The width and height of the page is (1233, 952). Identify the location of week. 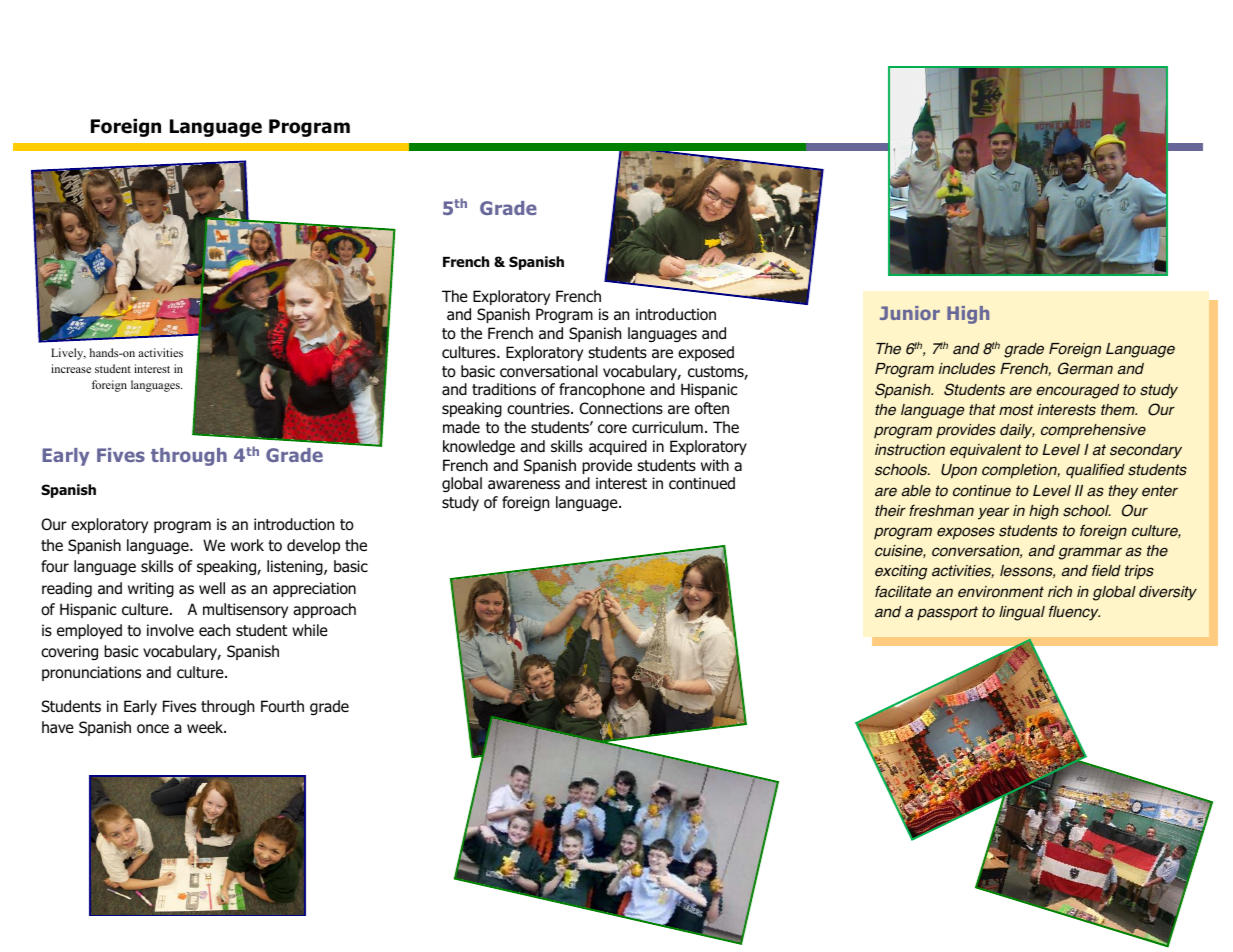
(206, 727).
